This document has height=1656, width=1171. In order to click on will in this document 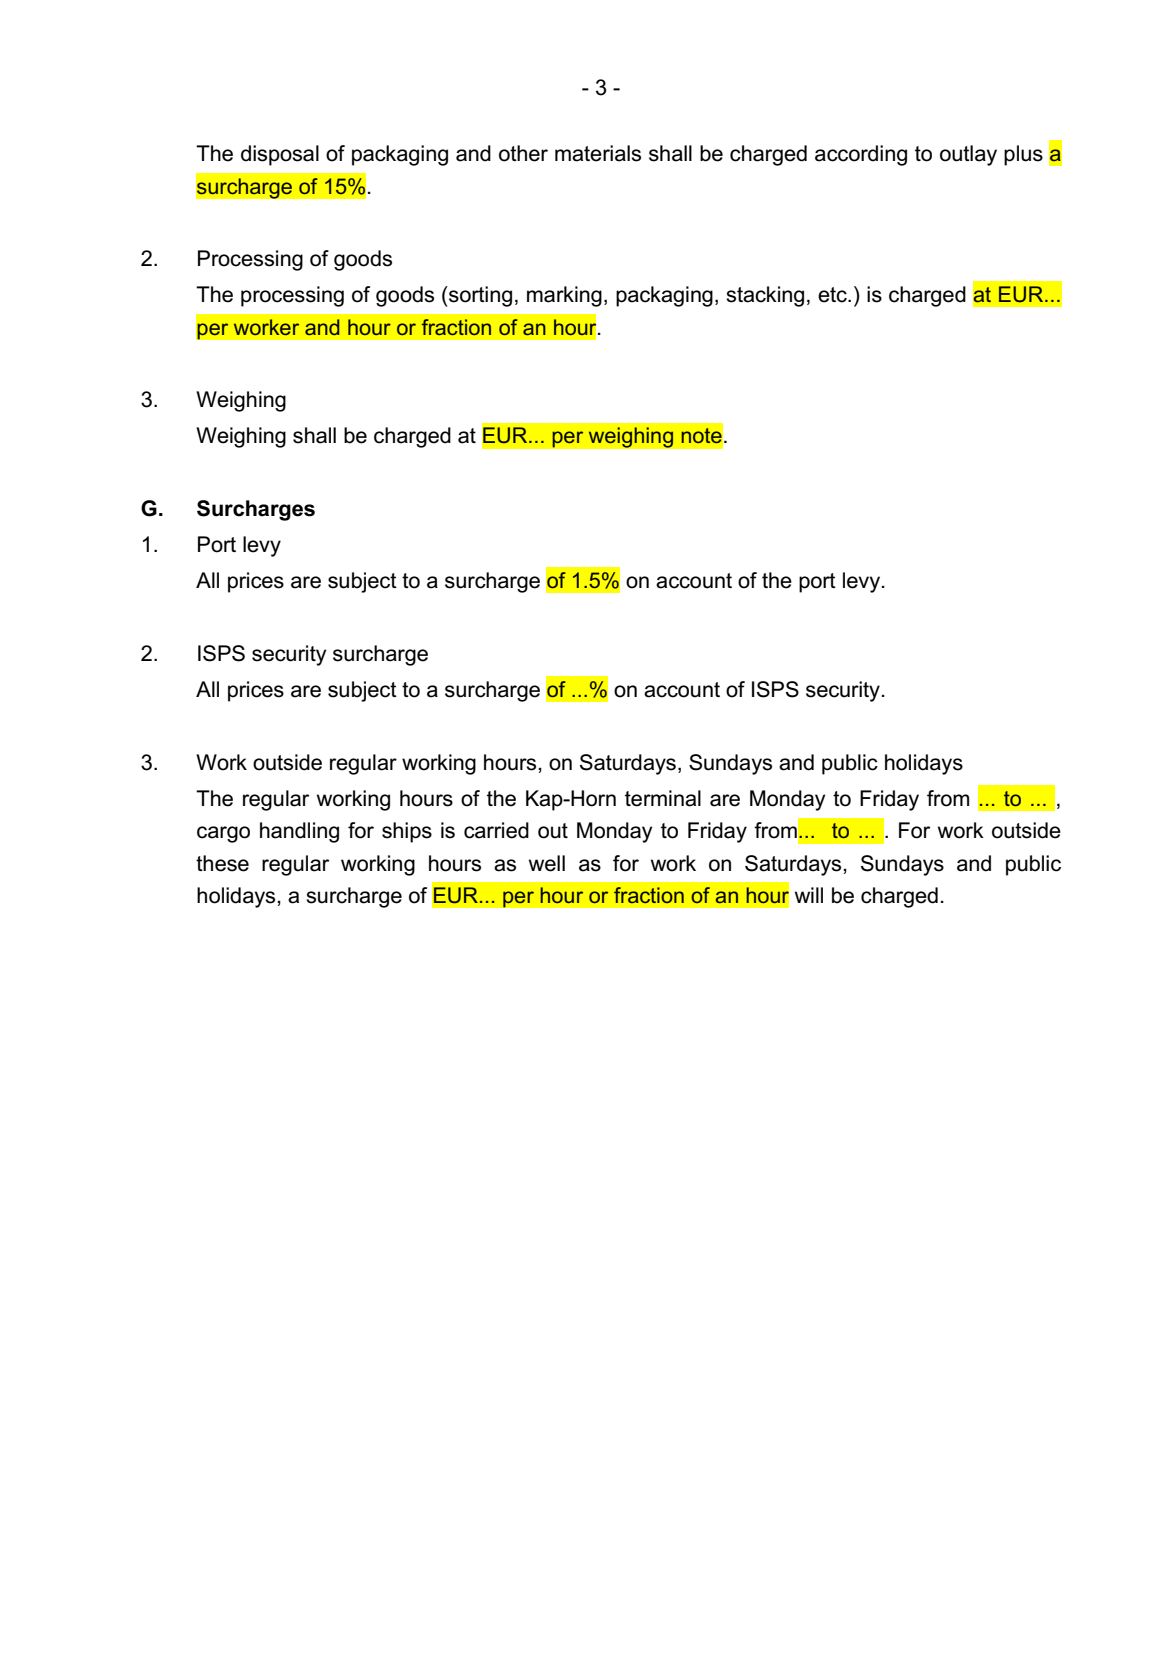, I will do `click(809, 895)`.
